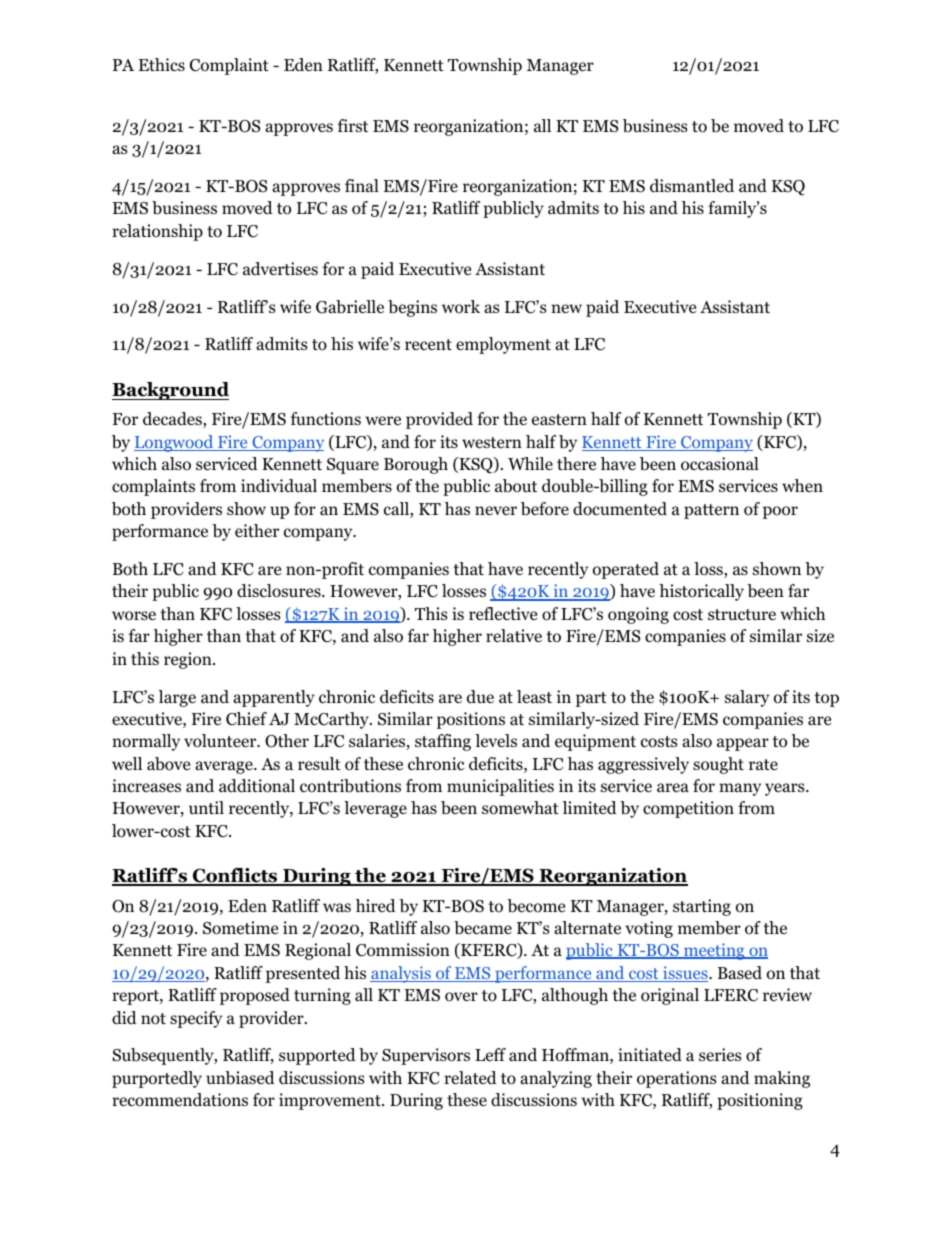  What do you see at coordinates (742, 615) in the screenshot?
I see `structure` at bounding box center [742, 615].
